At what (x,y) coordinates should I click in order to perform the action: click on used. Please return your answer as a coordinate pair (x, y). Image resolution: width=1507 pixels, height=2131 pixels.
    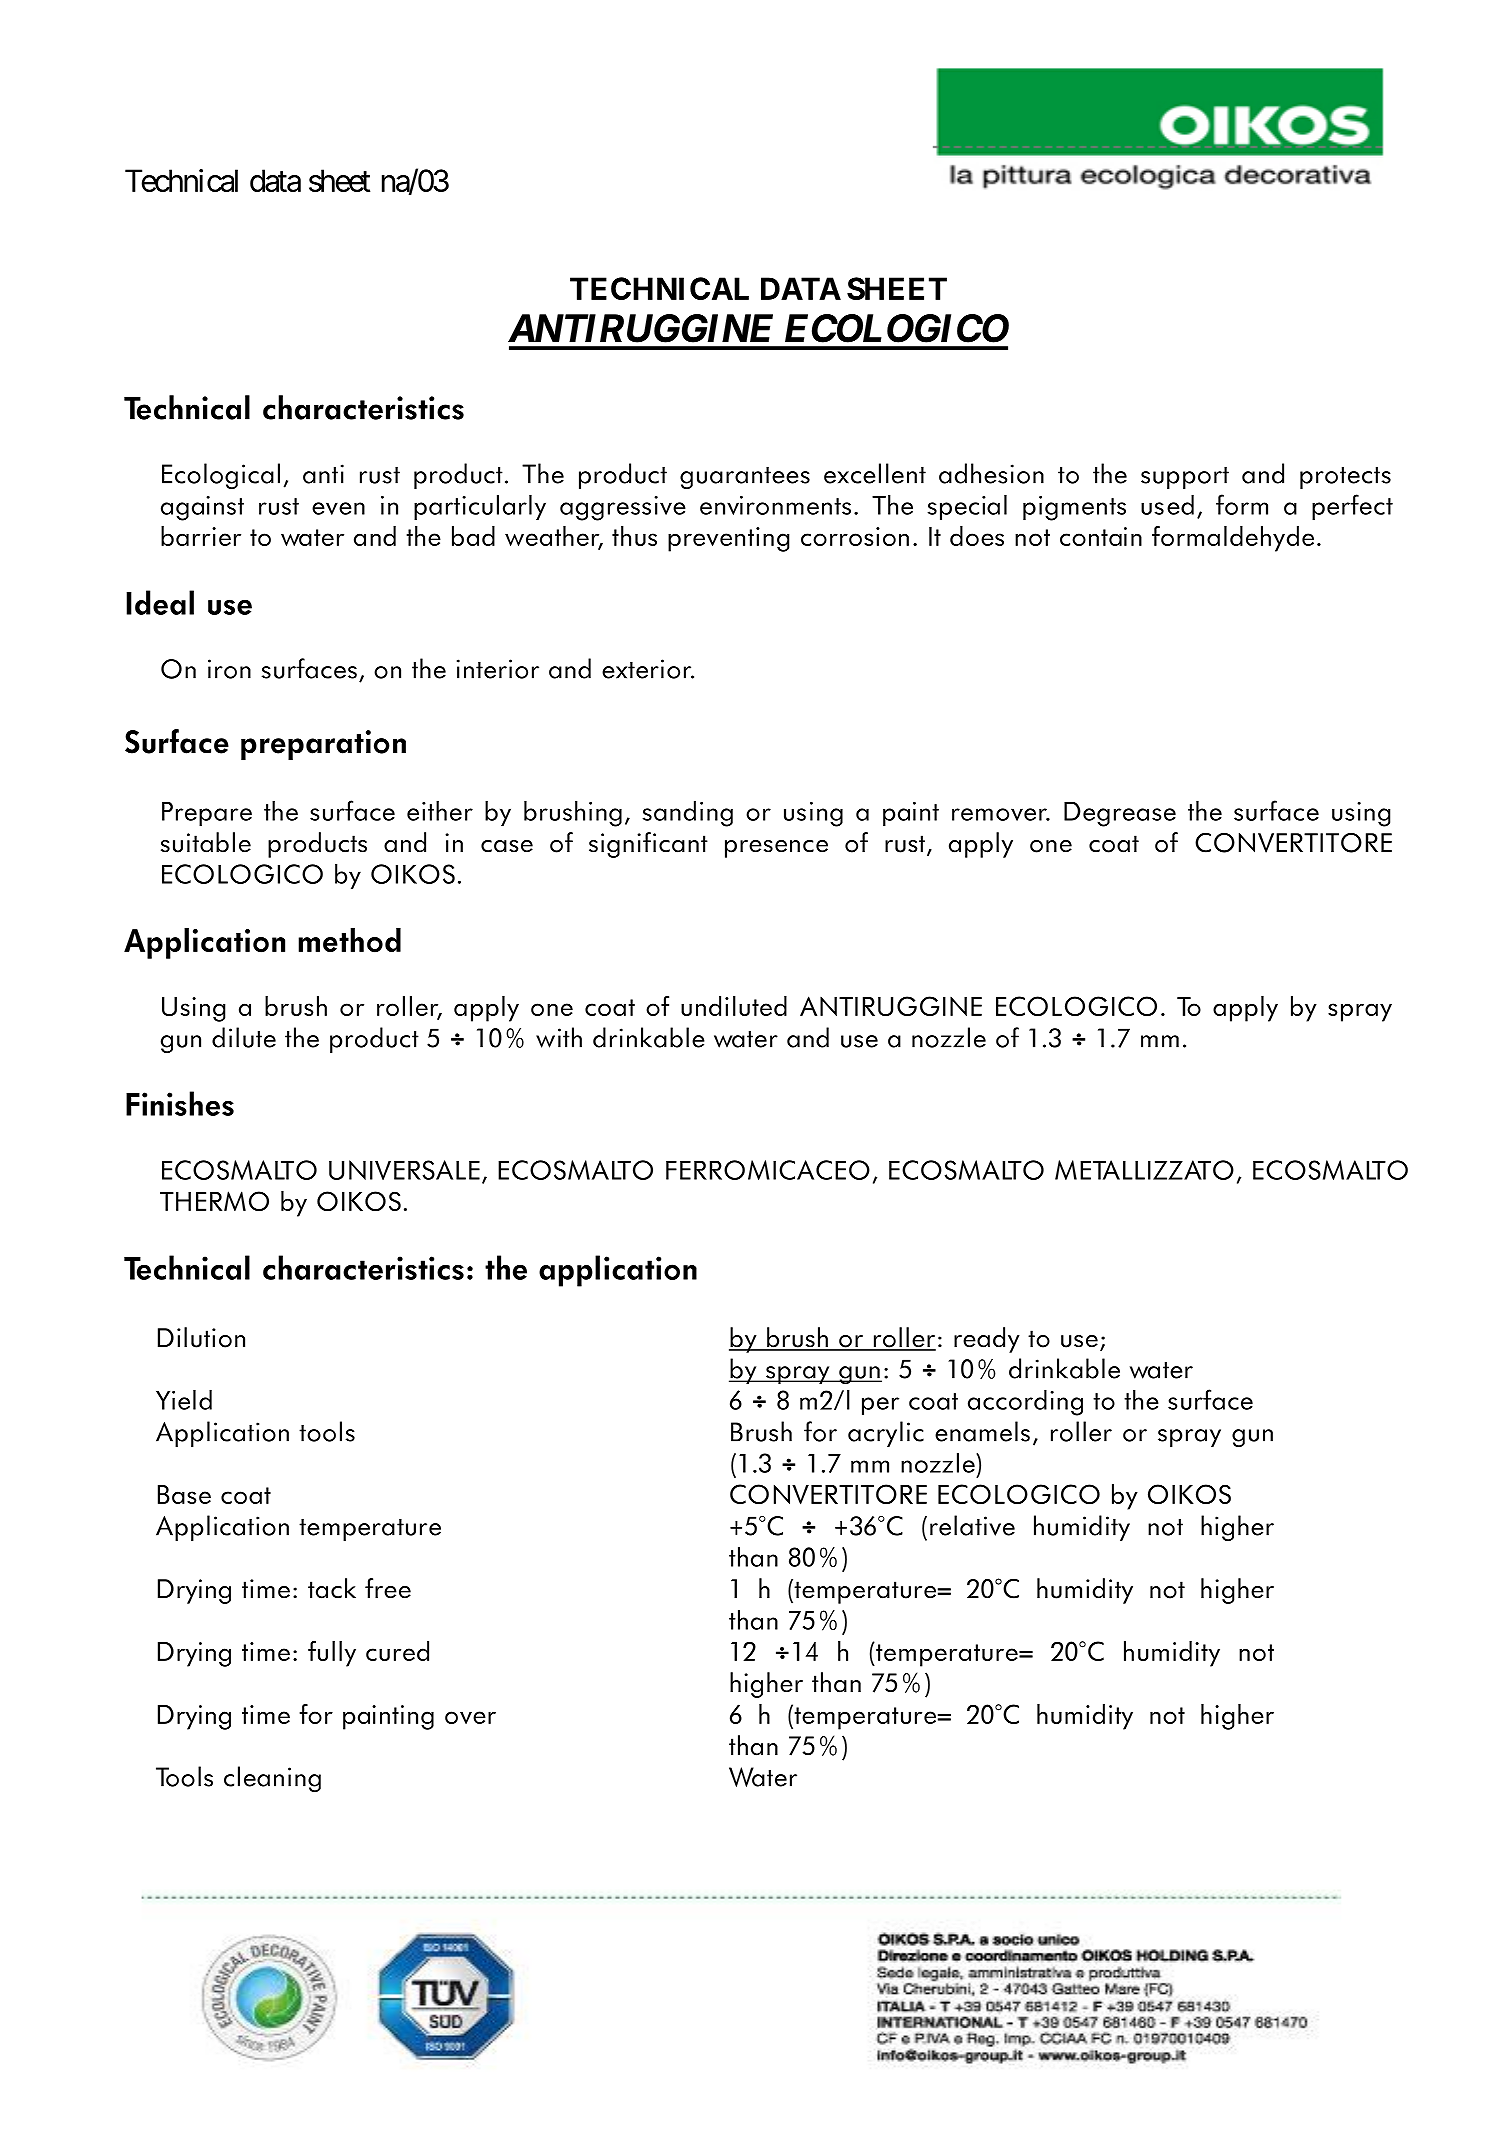
    Looking at the image, I should click on (1167, 504).
